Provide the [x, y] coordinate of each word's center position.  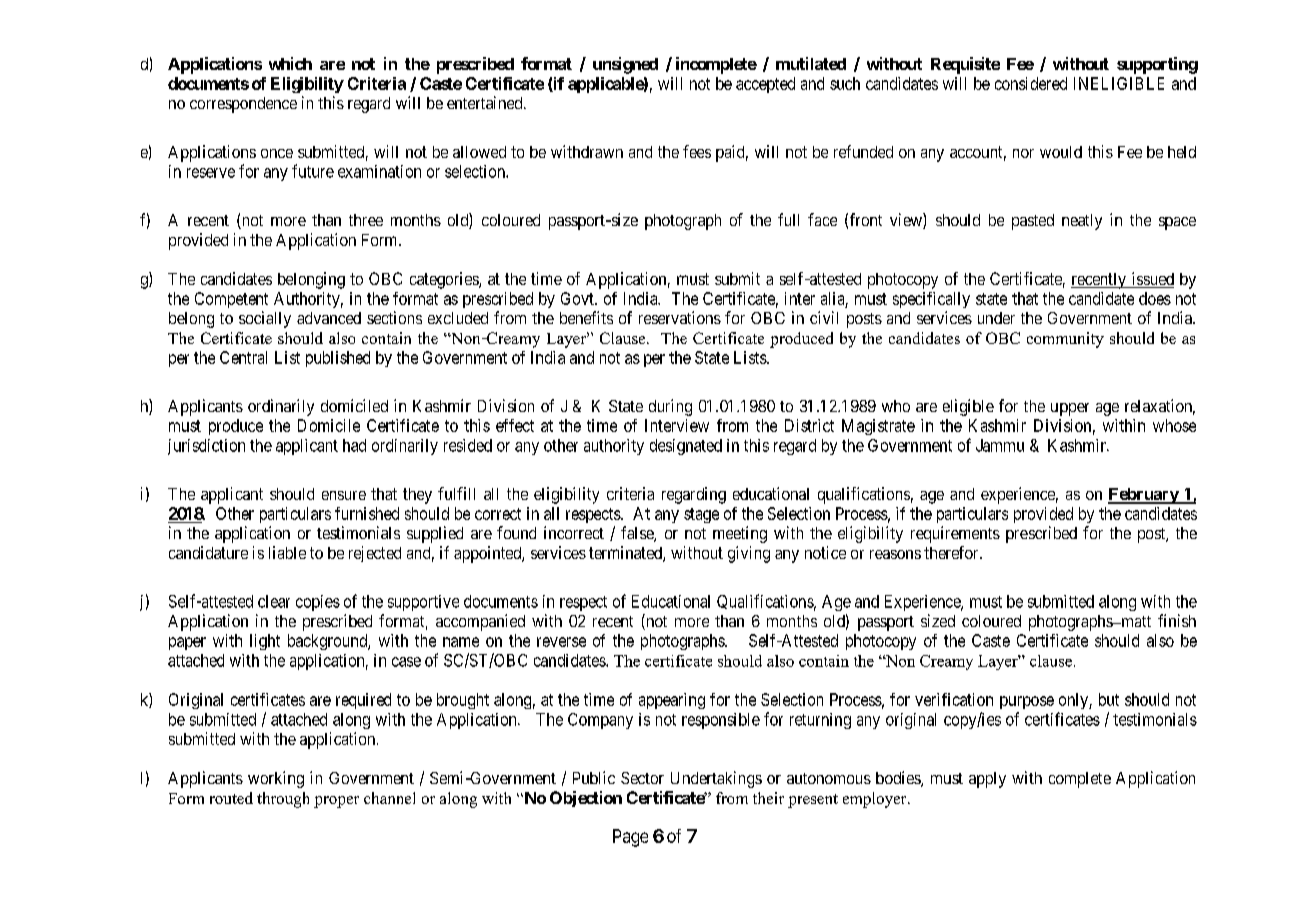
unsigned [625, 65]
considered [1031, 83]
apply [987, 780]
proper [336, 802]
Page [630, 838]
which [290, 63]
